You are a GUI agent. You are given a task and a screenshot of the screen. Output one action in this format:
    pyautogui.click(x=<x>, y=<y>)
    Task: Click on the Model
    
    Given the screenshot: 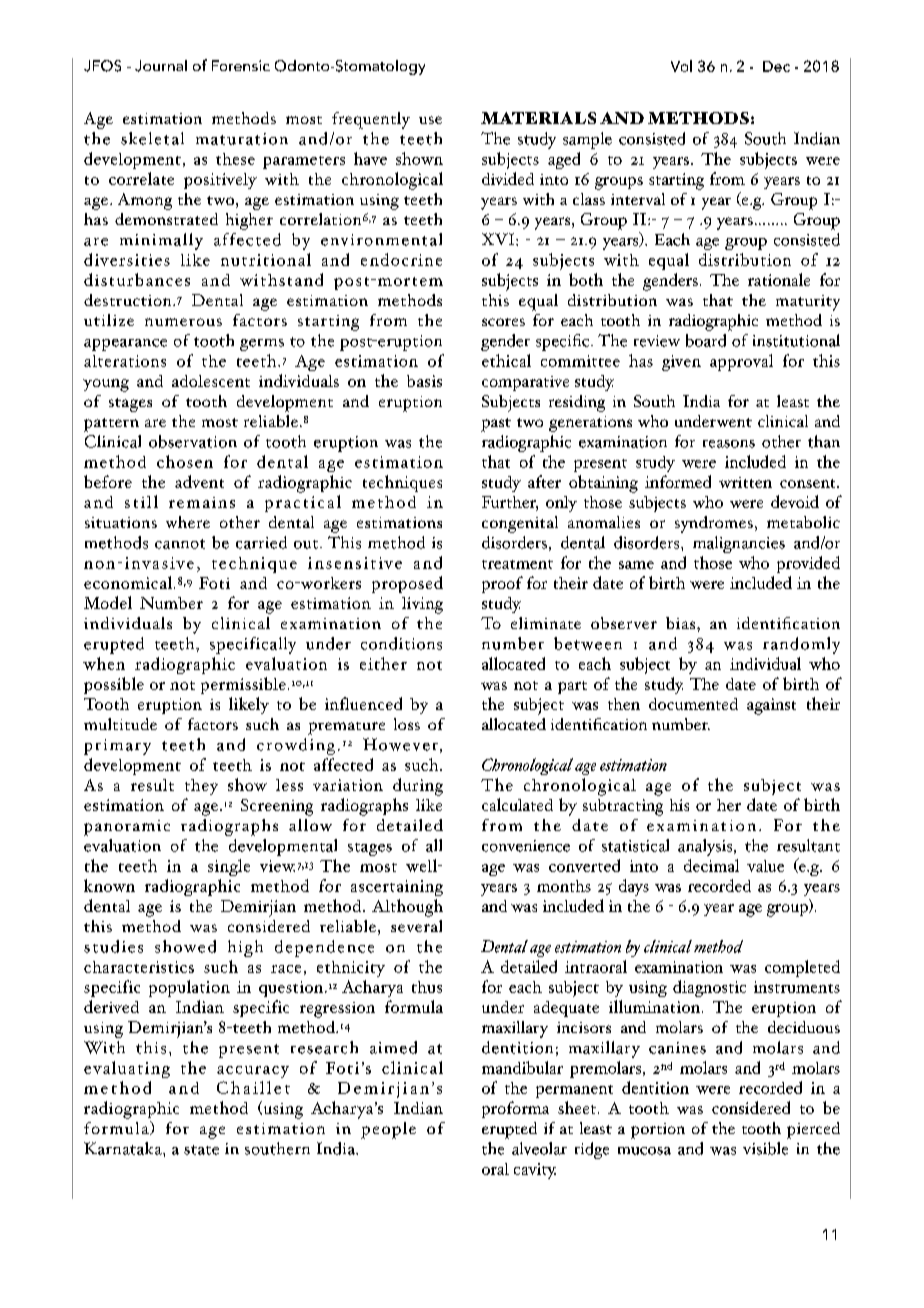 What is the action you would take?
    pyautogui.click(x=108, y=602)
